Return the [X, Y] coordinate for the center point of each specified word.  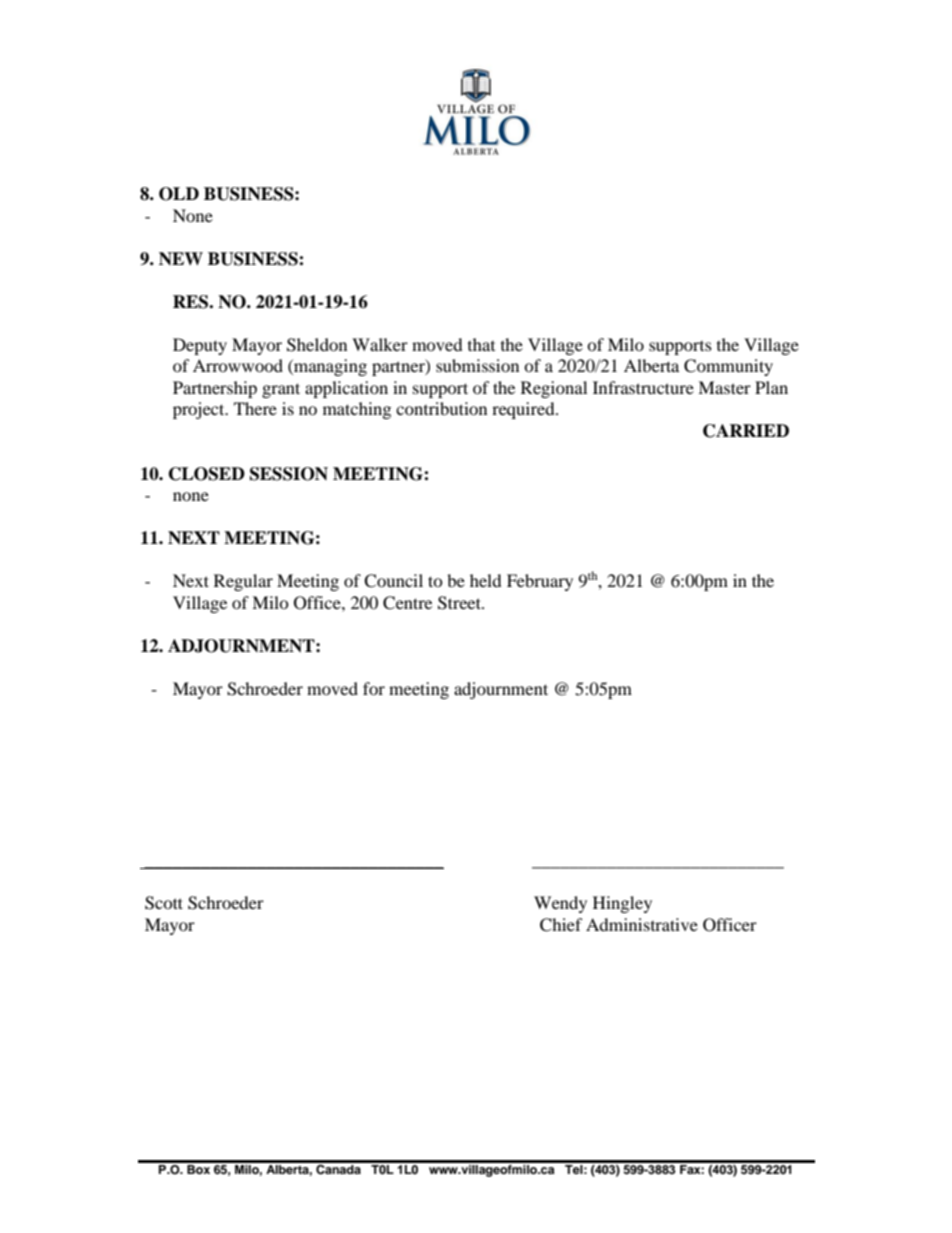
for [374, 688]
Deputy [200, 346]
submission [477, 365]
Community [728, 367]
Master [724, 387]
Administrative [642, 924]
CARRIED [746, 431]
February [540, 582]
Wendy [560, 904]
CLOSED [207, 474]
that [481, 344]
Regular [243, 582]
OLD [179, 194]
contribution [441, 408]
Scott [164, 903]
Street [460, 603]
